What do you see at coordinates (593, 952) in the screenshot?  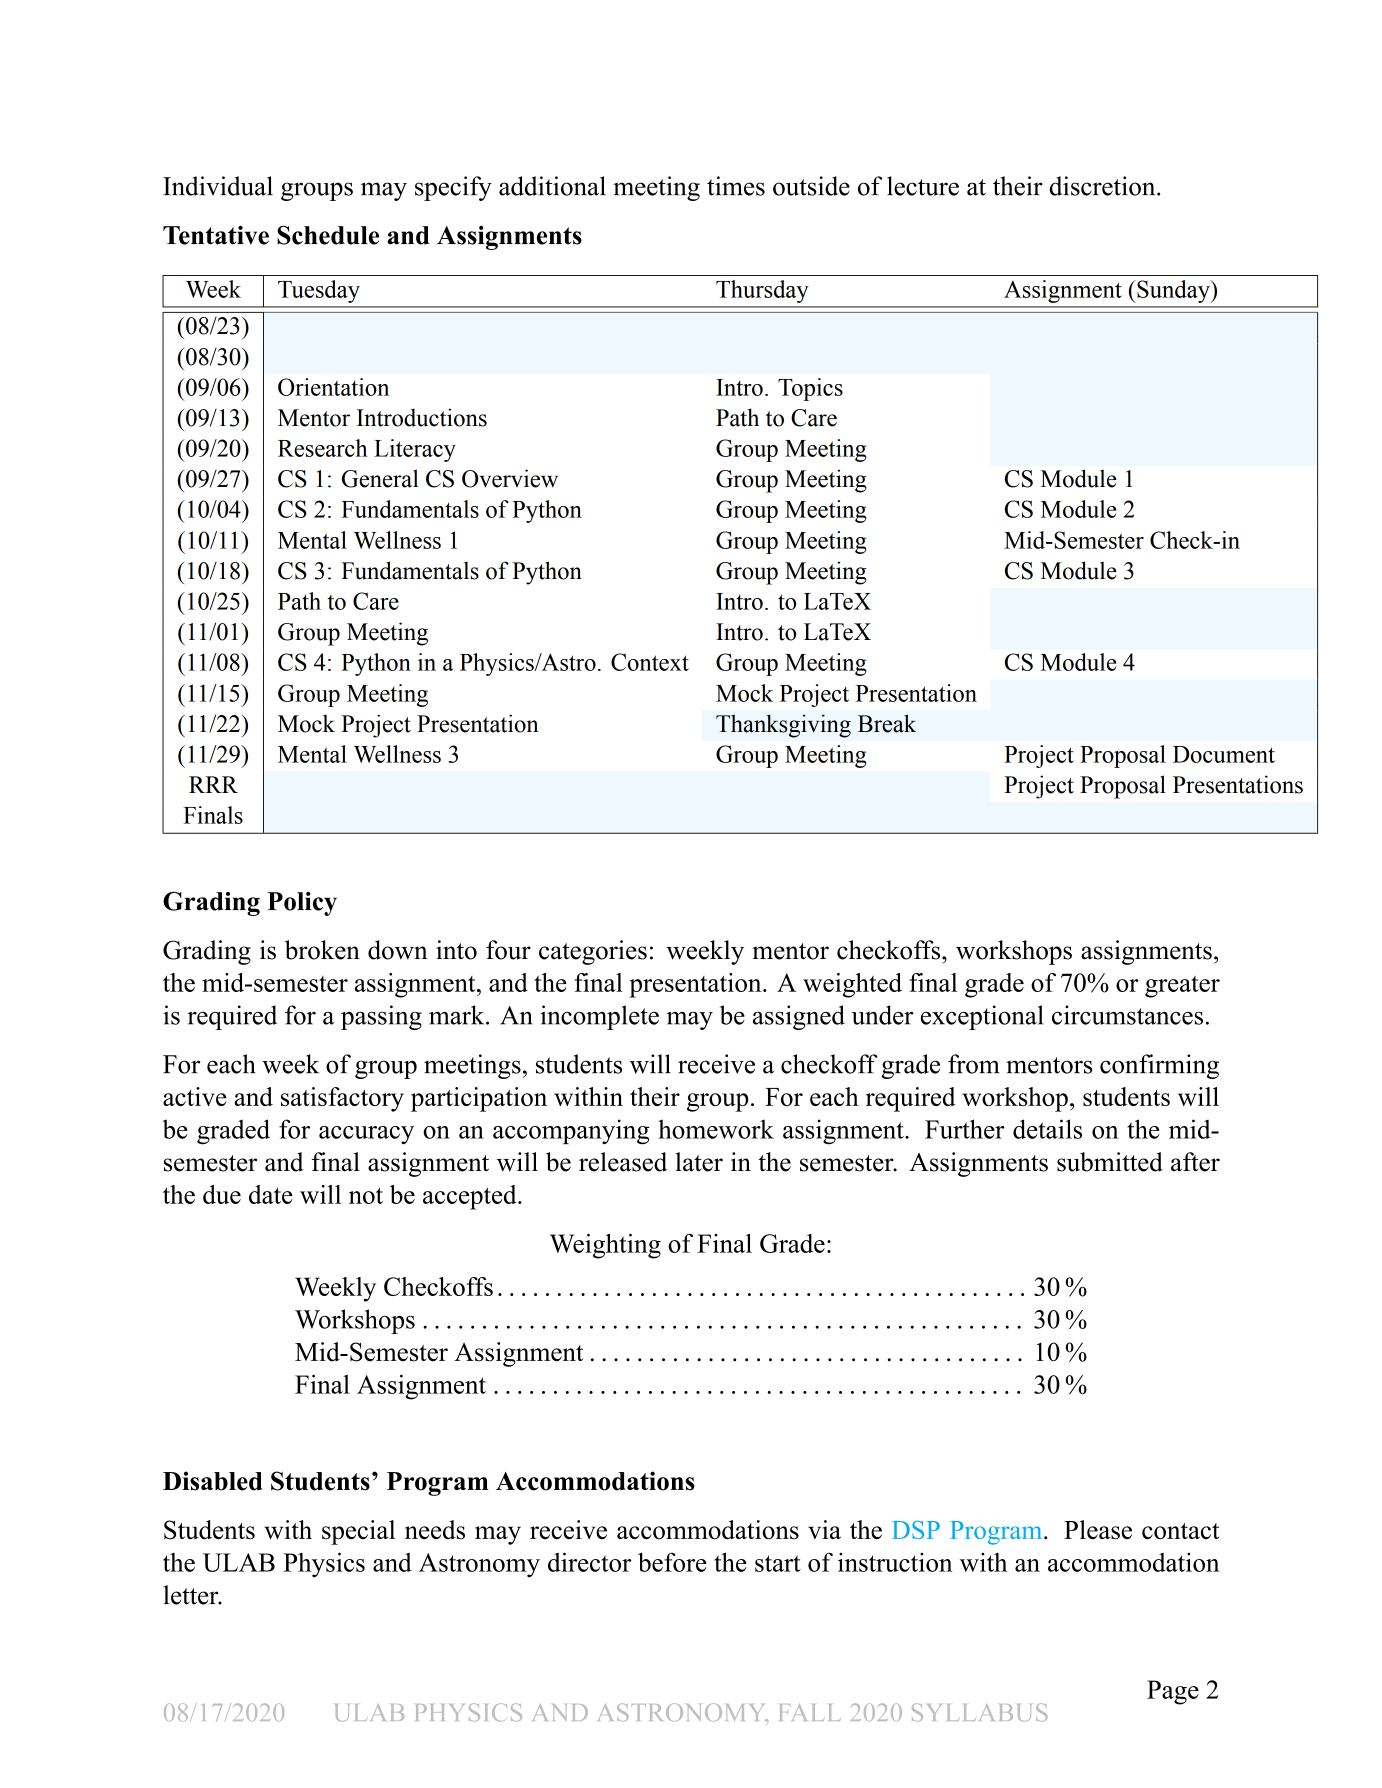 I see `categories` at bounding box center [593, 952].
